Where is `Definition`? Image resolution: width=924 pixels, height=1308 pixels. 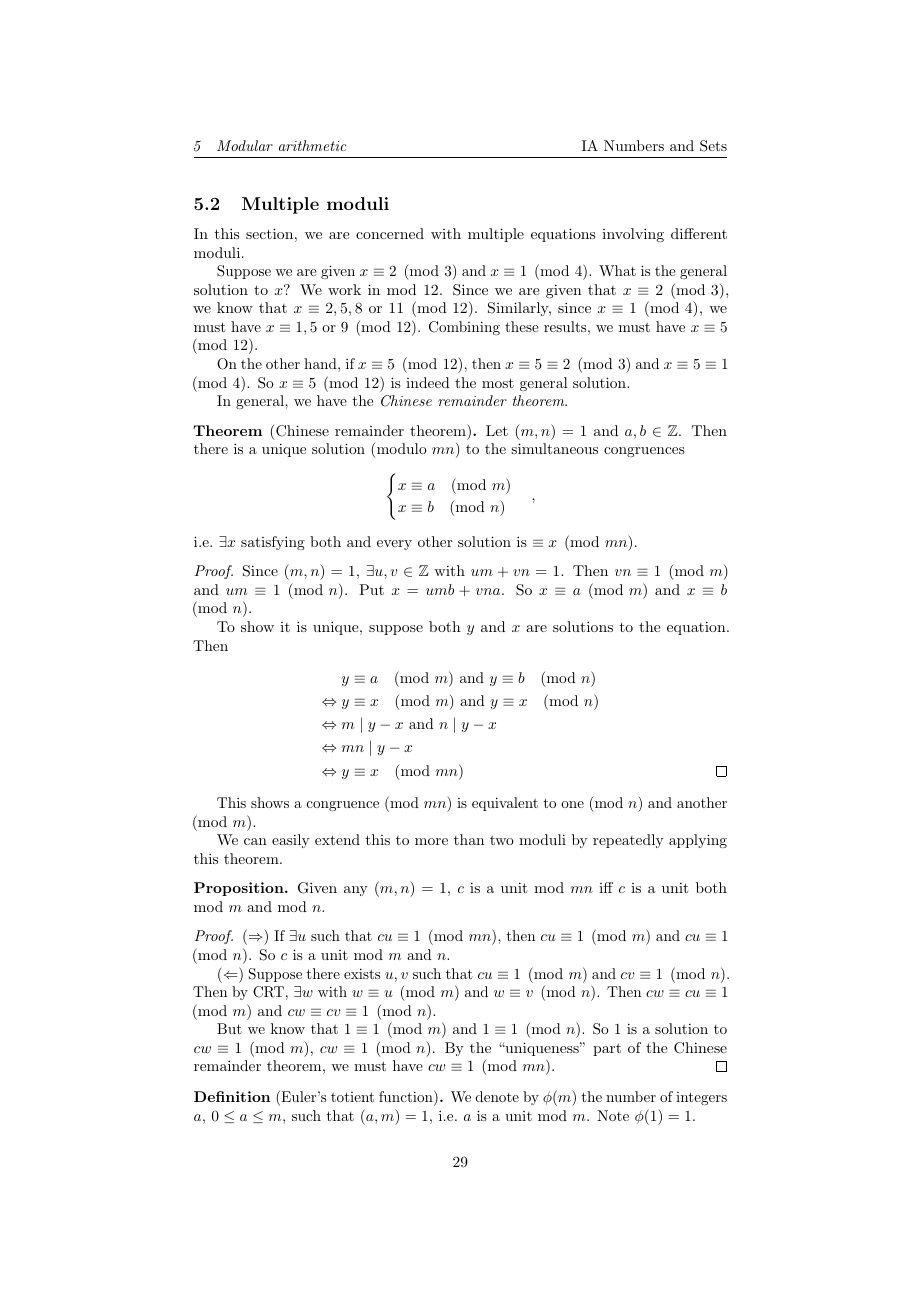
Definition is located at coordinates (232, 1096).
